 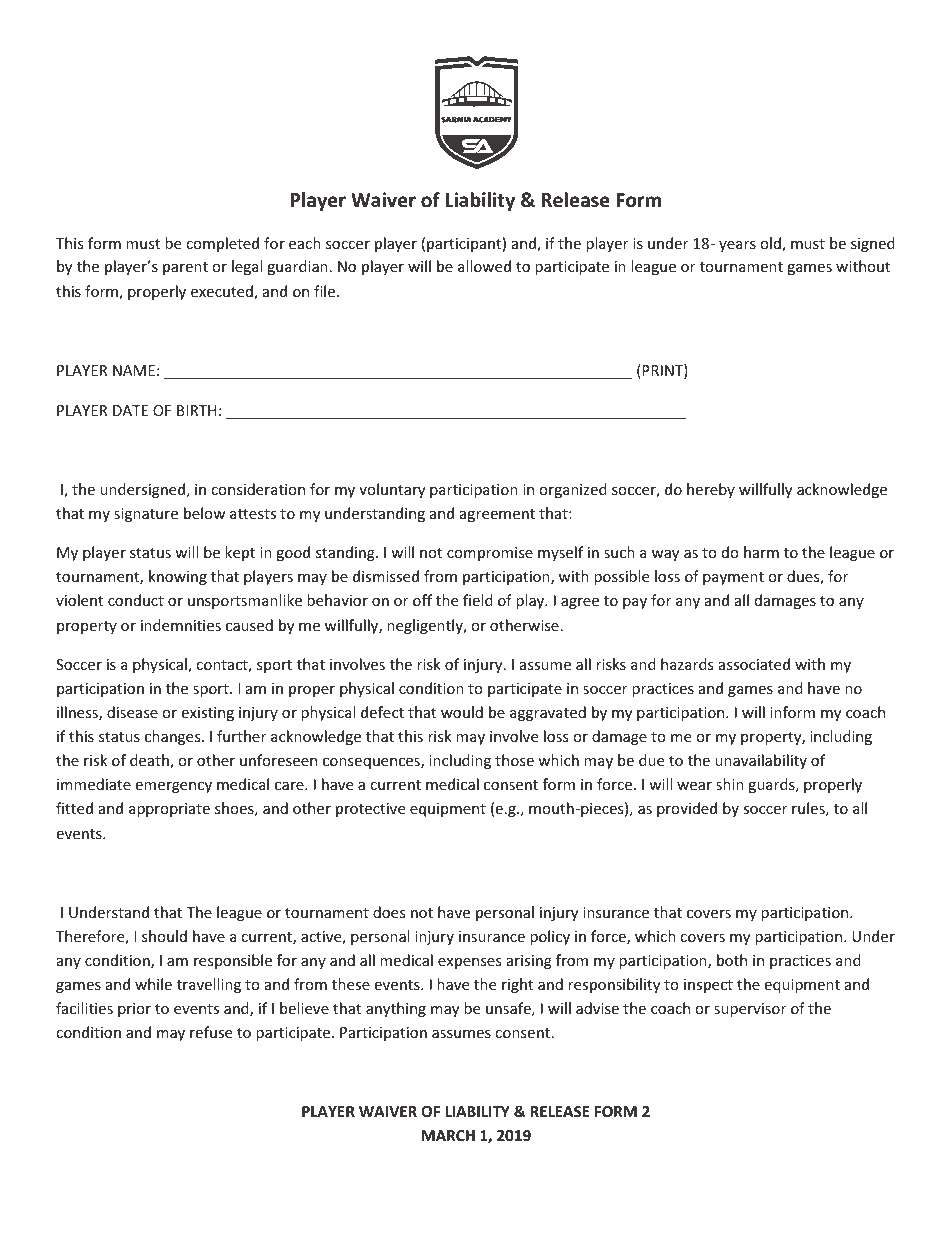 I want to click on would, so click(x=462, y=712).
